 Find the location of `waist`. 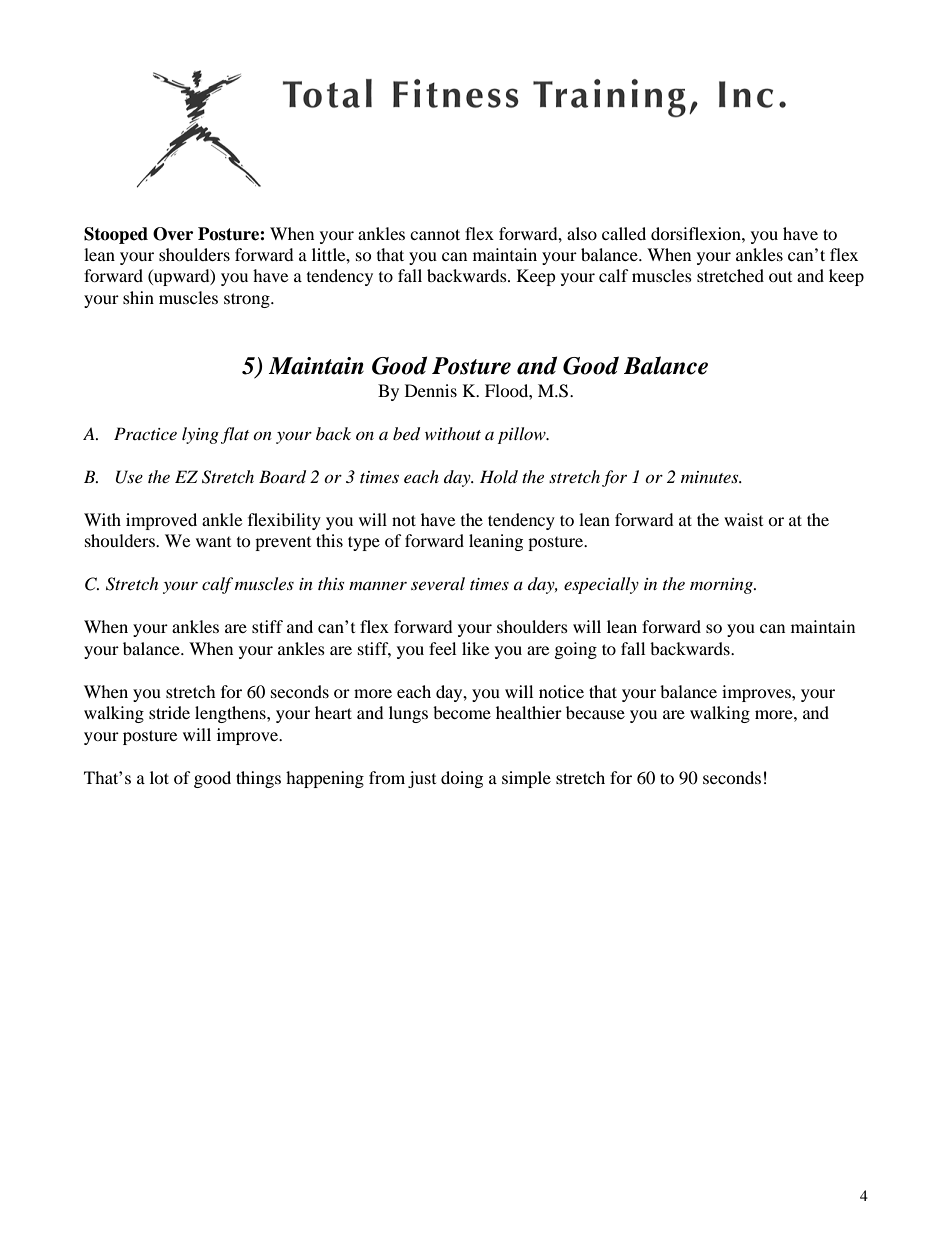

waist is located at coordinates (743, 519).
